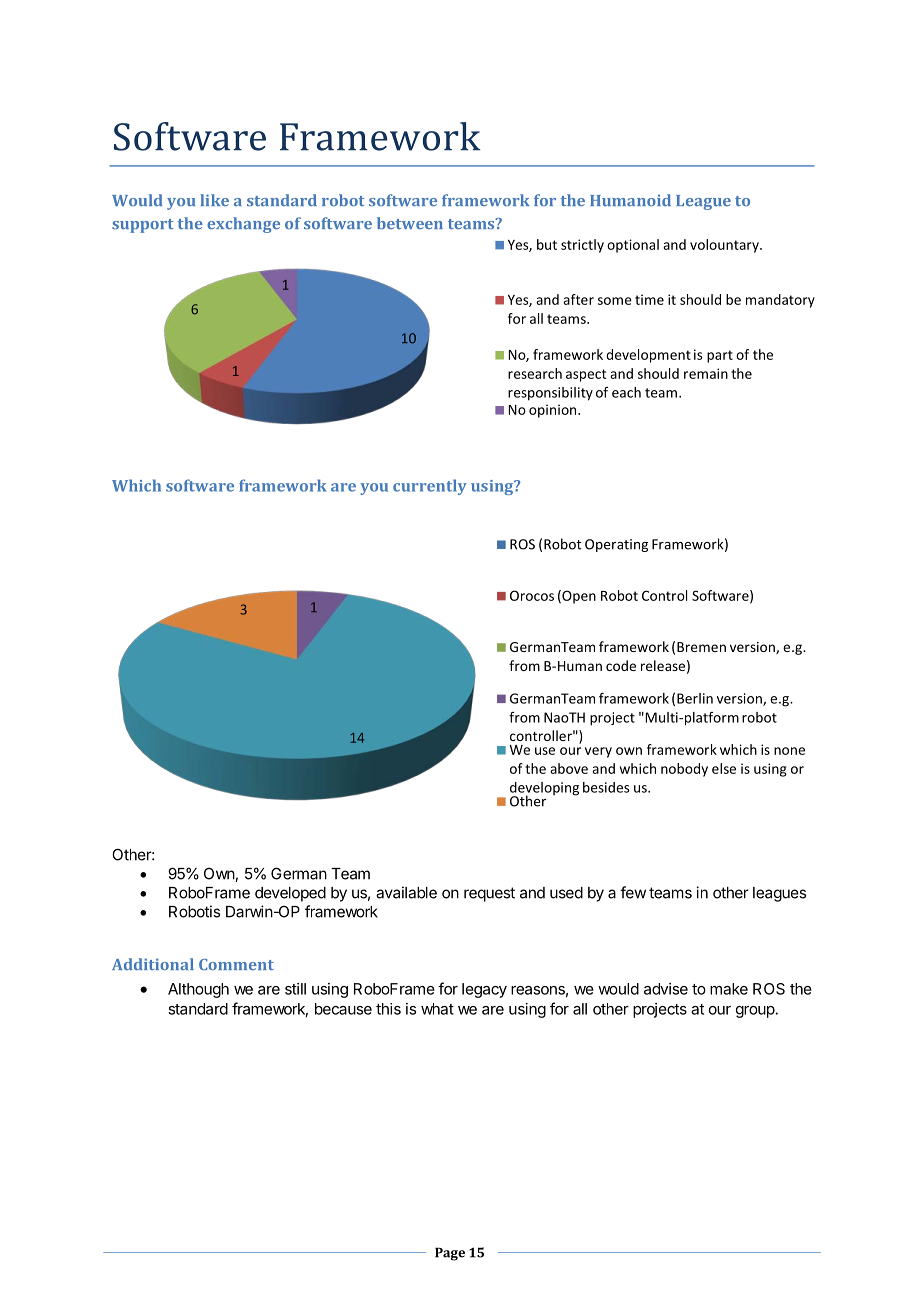 Image resolution: width=924 pixels, height=1308 pixels. Describe the element at coordinates (633, 246) in the screenshot. I see `optional` at that location.
